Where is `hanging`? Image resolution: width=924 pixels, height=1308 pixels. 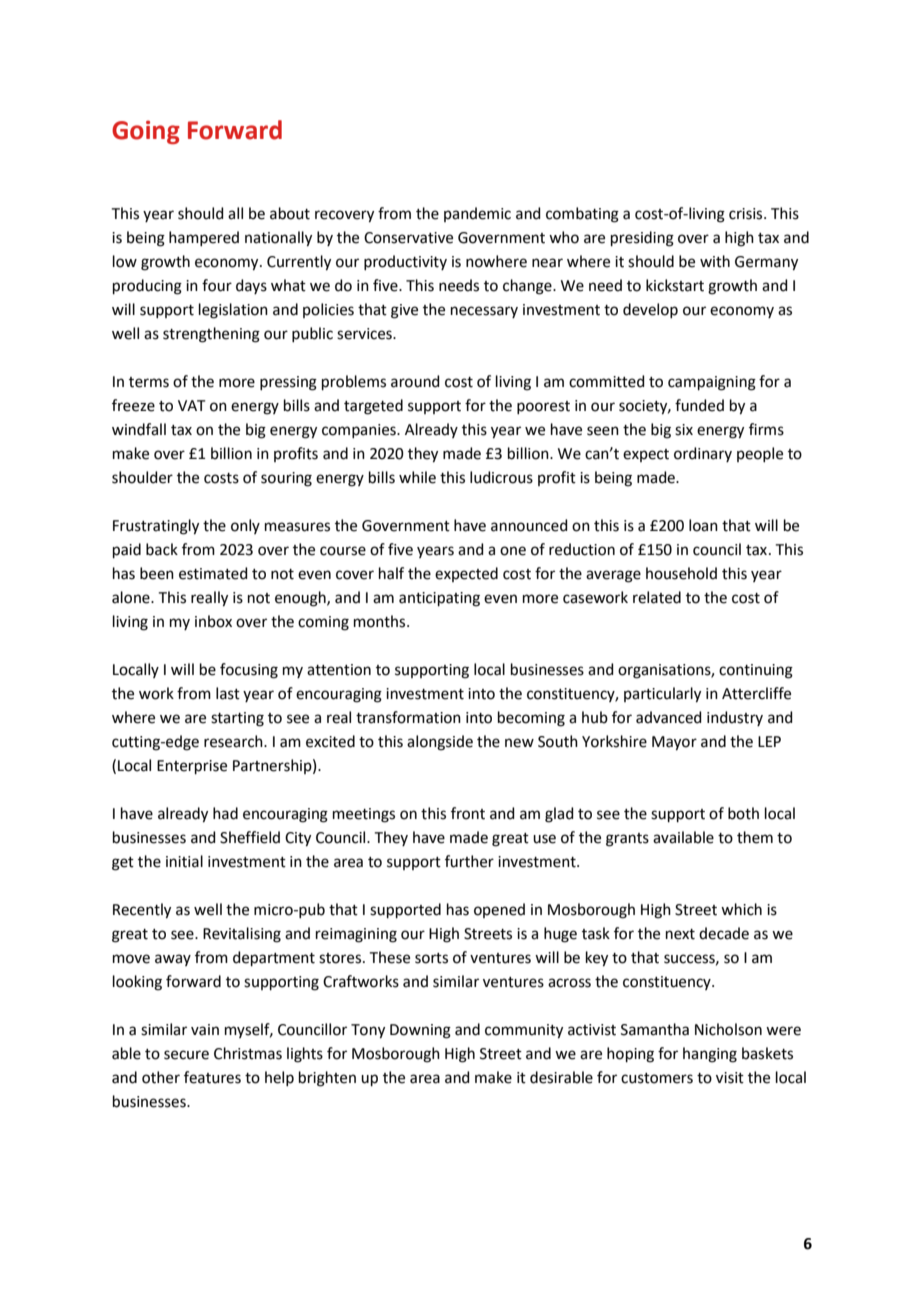 hanging is located at coordinates (710, 1055).
